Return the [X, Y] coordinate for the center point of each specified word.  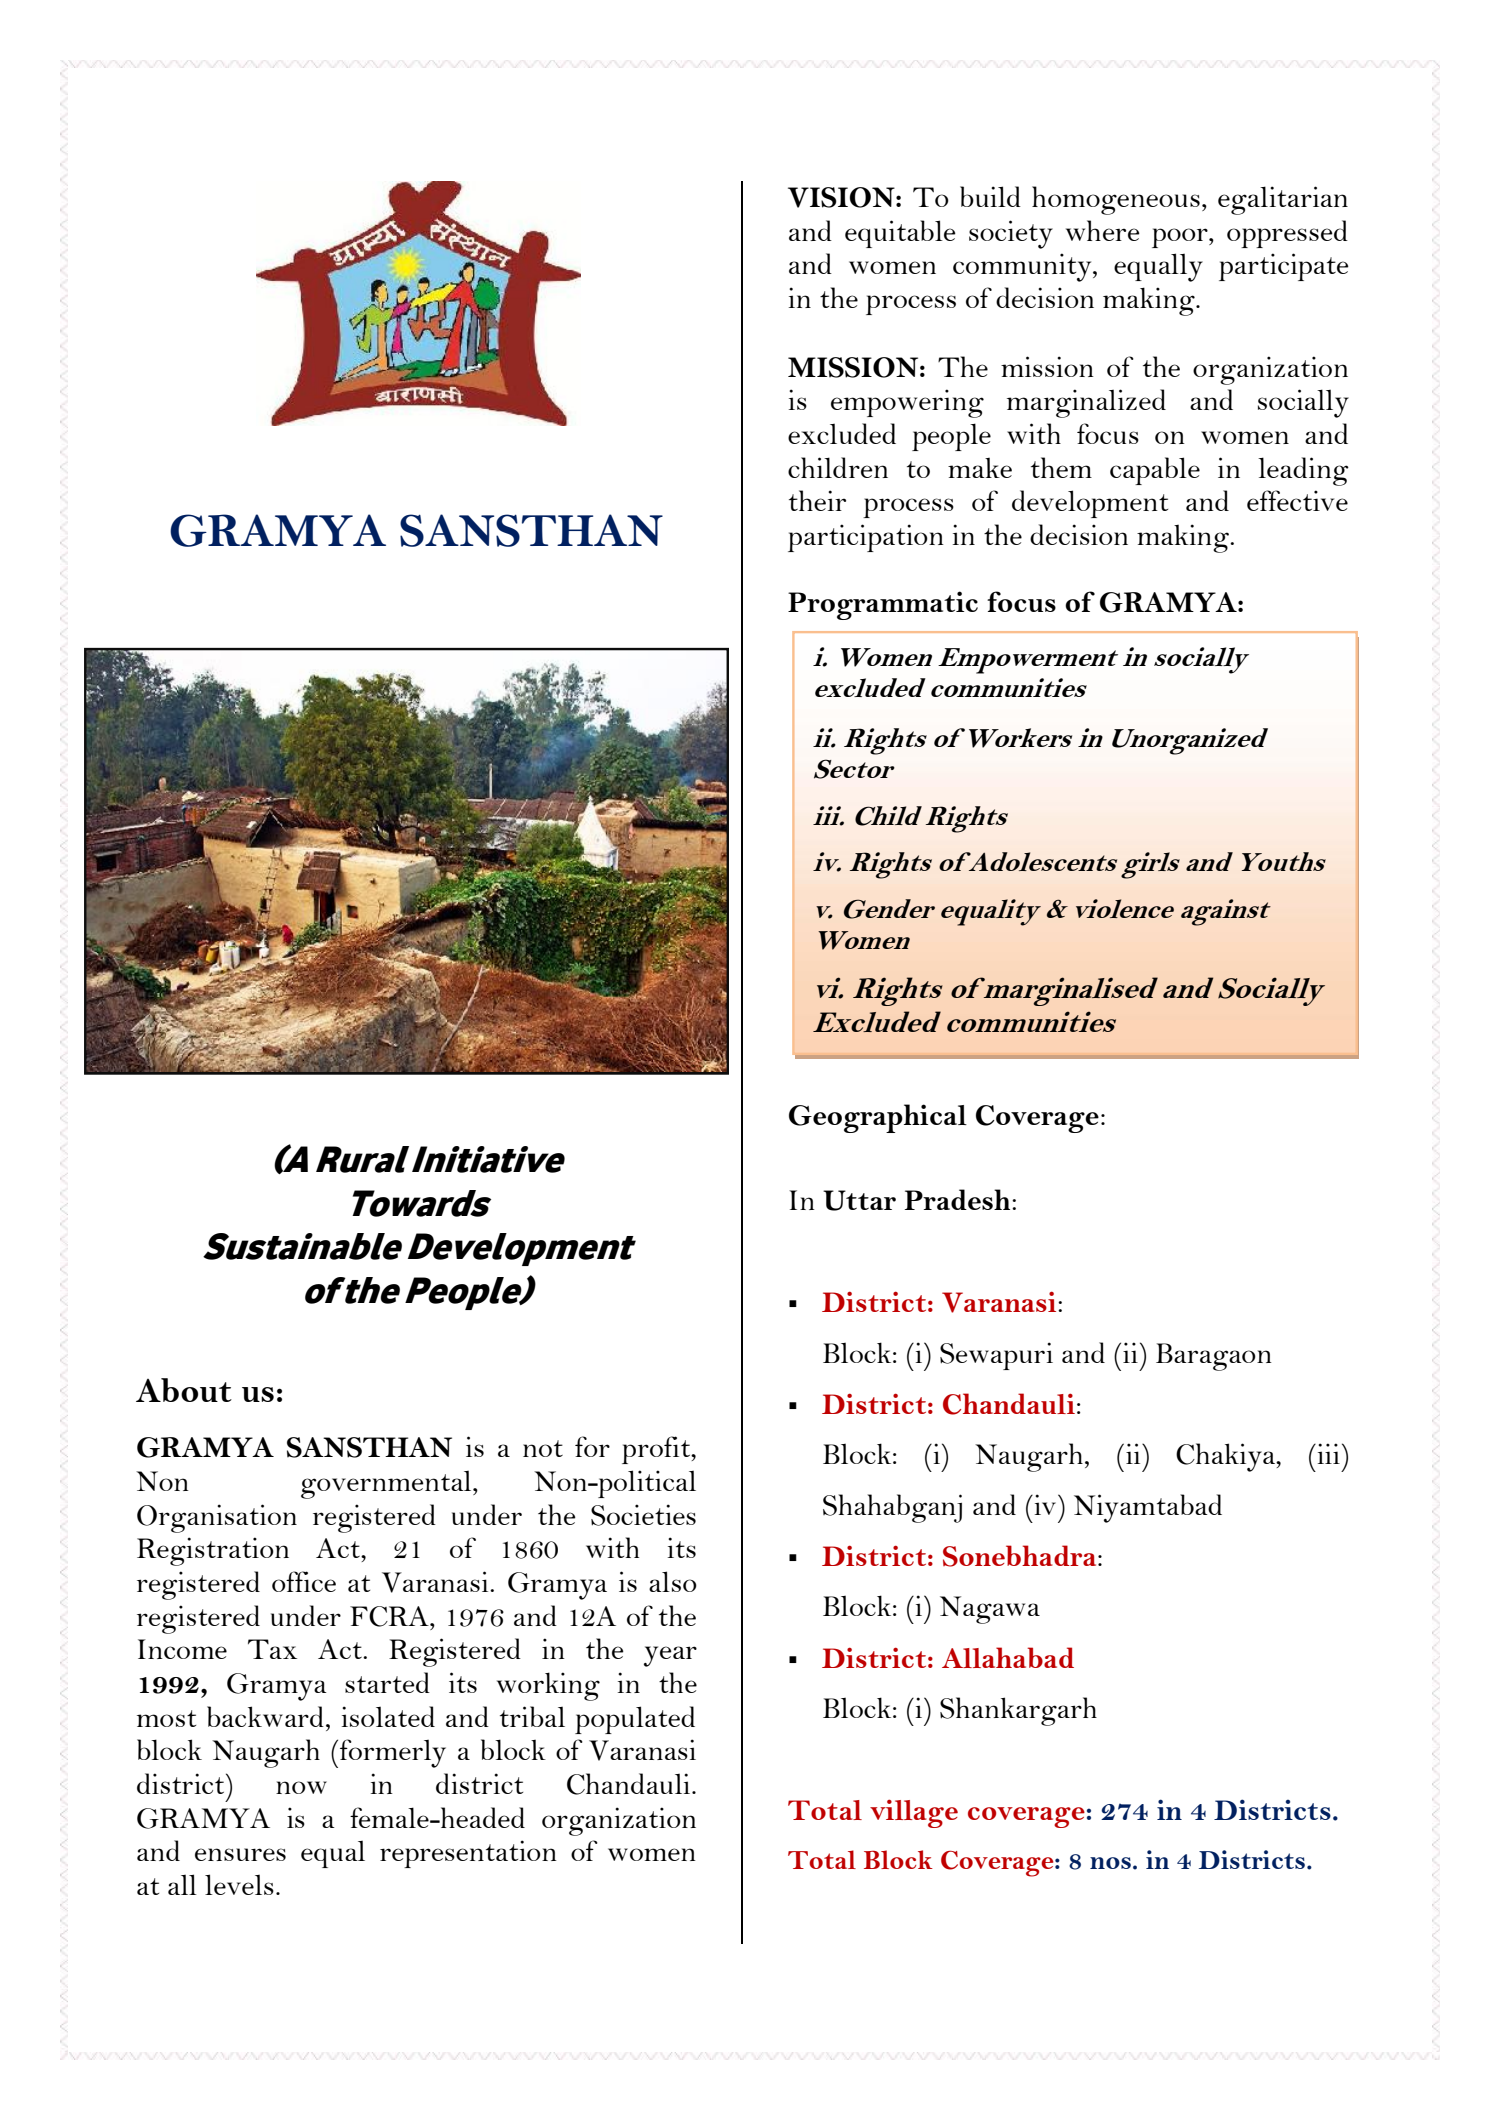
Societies [643, 1515]
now [301, 1787]
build [990, 196]
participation [866, 538]
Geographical [878, 1118]
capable [1155, 471]
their [817, 500]
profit [657, 1450]
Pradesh [959, 1199]
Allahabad [1008, 1657]
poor [1181, 238]
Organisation [217, 1518]
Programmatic [883, 605]
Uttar [859, 1200]
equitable [900, 234]
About [184, 1390]
